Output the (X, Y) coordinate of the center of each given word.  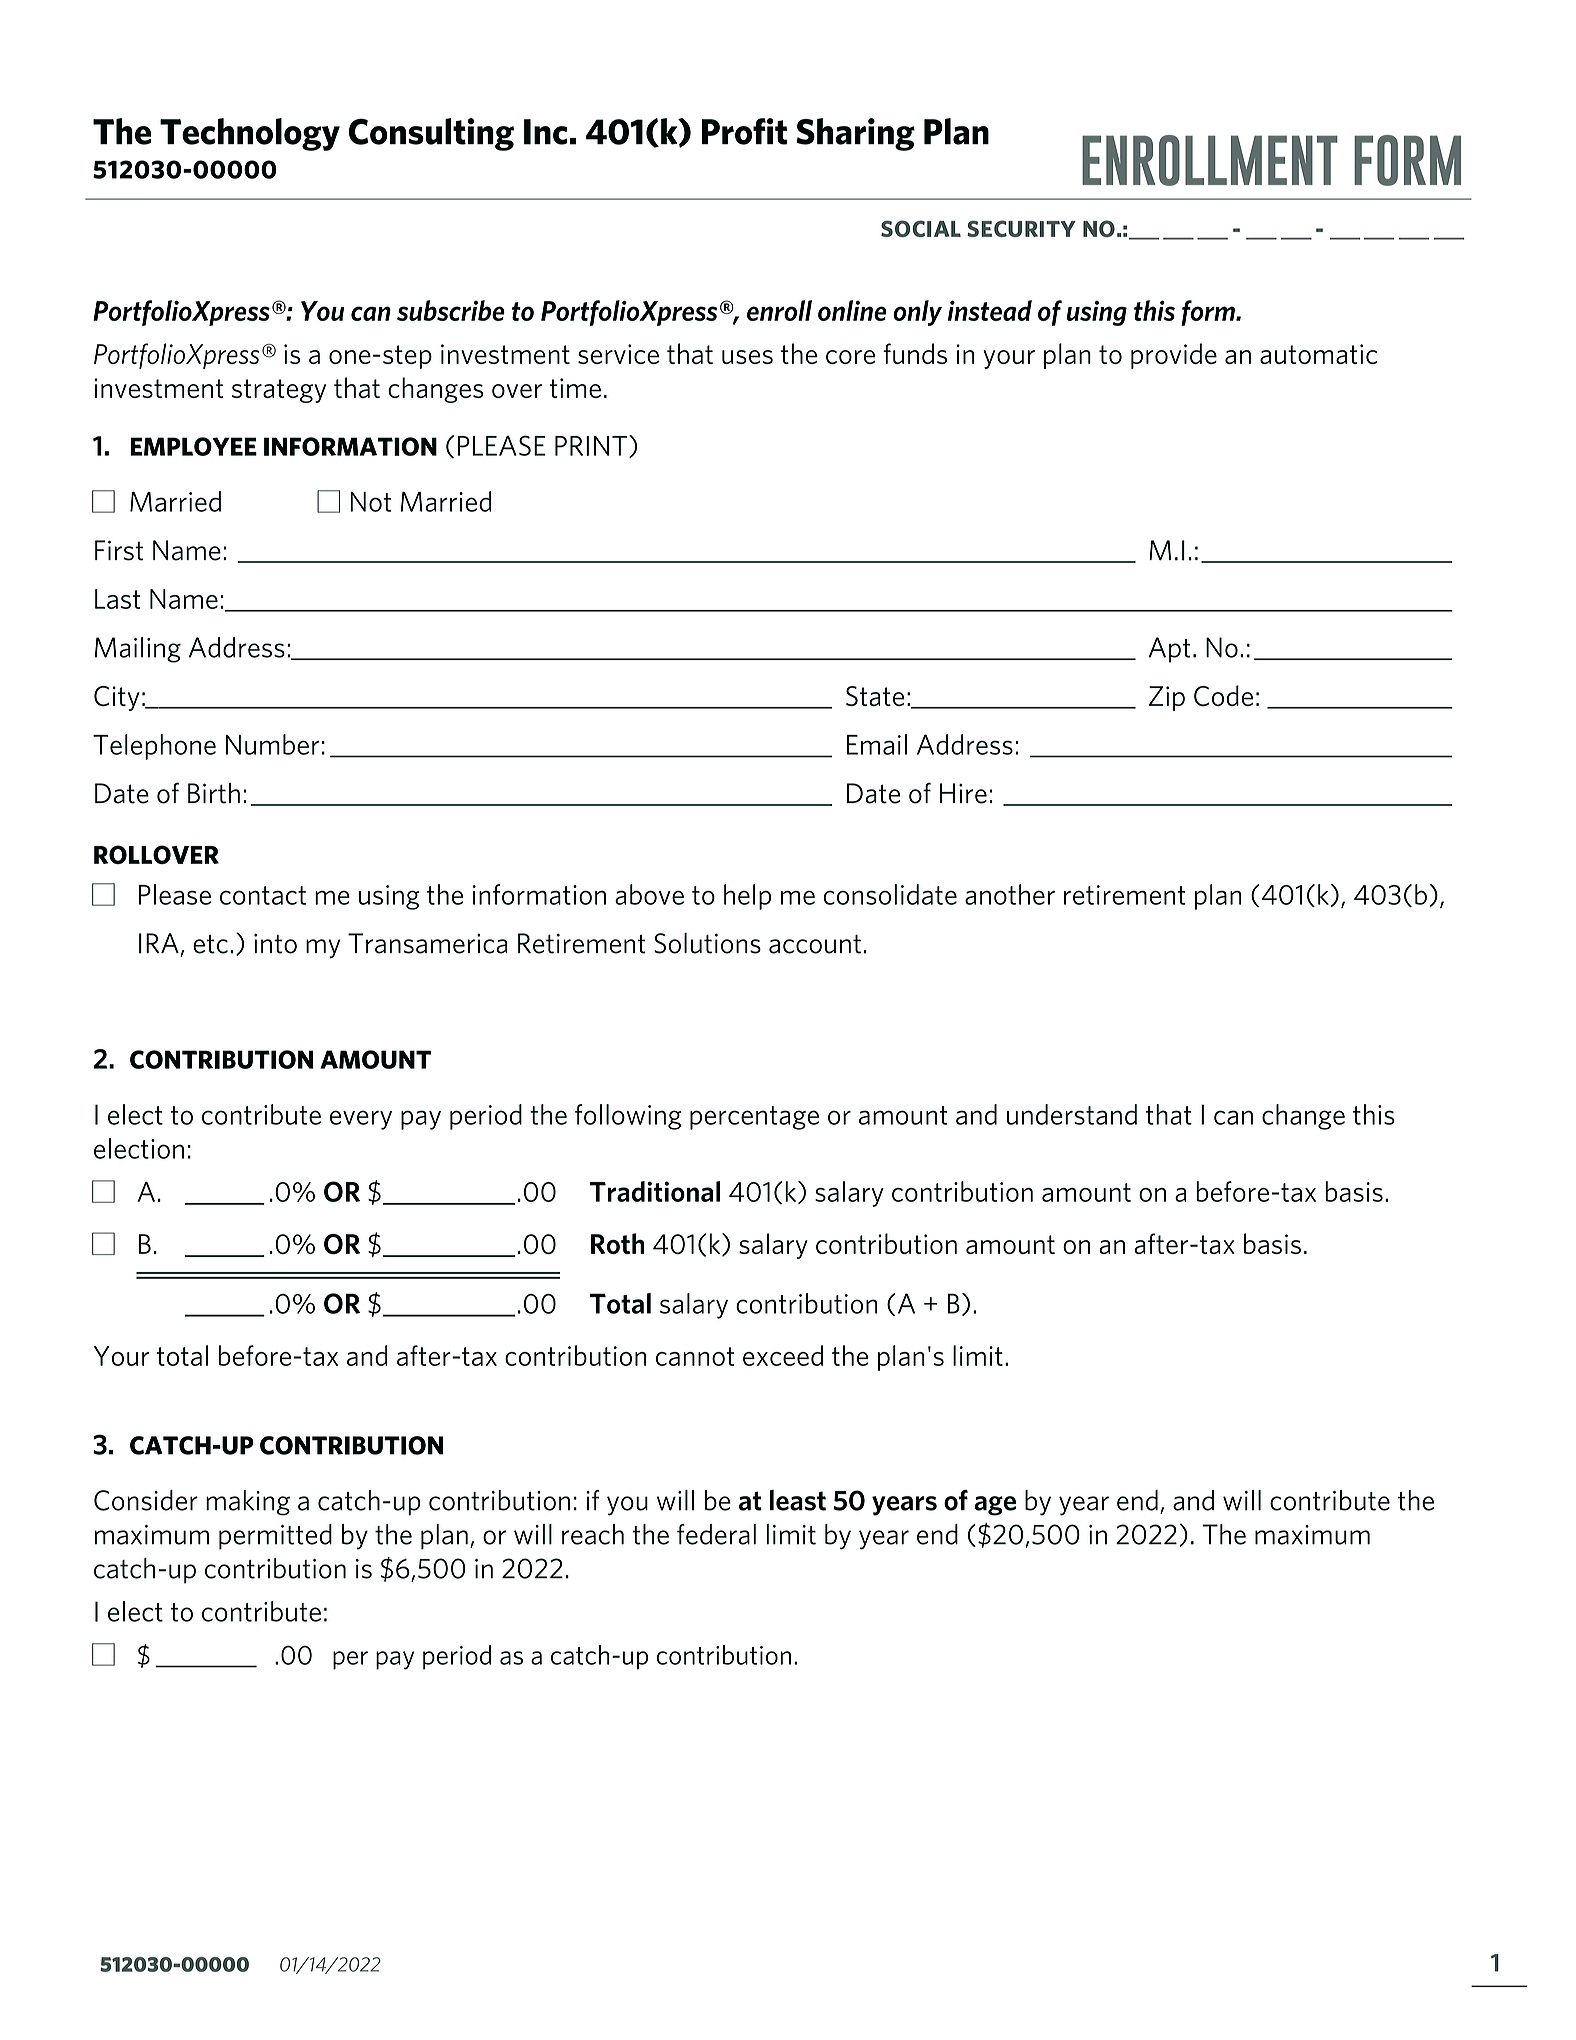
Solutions (707, 943)
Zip (1167, 698)
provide (1174, 356)
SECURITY (1021, 228)
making (248, 1503)
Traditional (655, 1191)
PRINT (592, 446)
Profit (745, 131)
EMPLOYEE (193, 446)
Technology (250, 134)
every (361, 1120)
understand (1072, 1114)
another (1010, 894)
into (275, 943)
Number (272, 744)
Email (877, 744)
